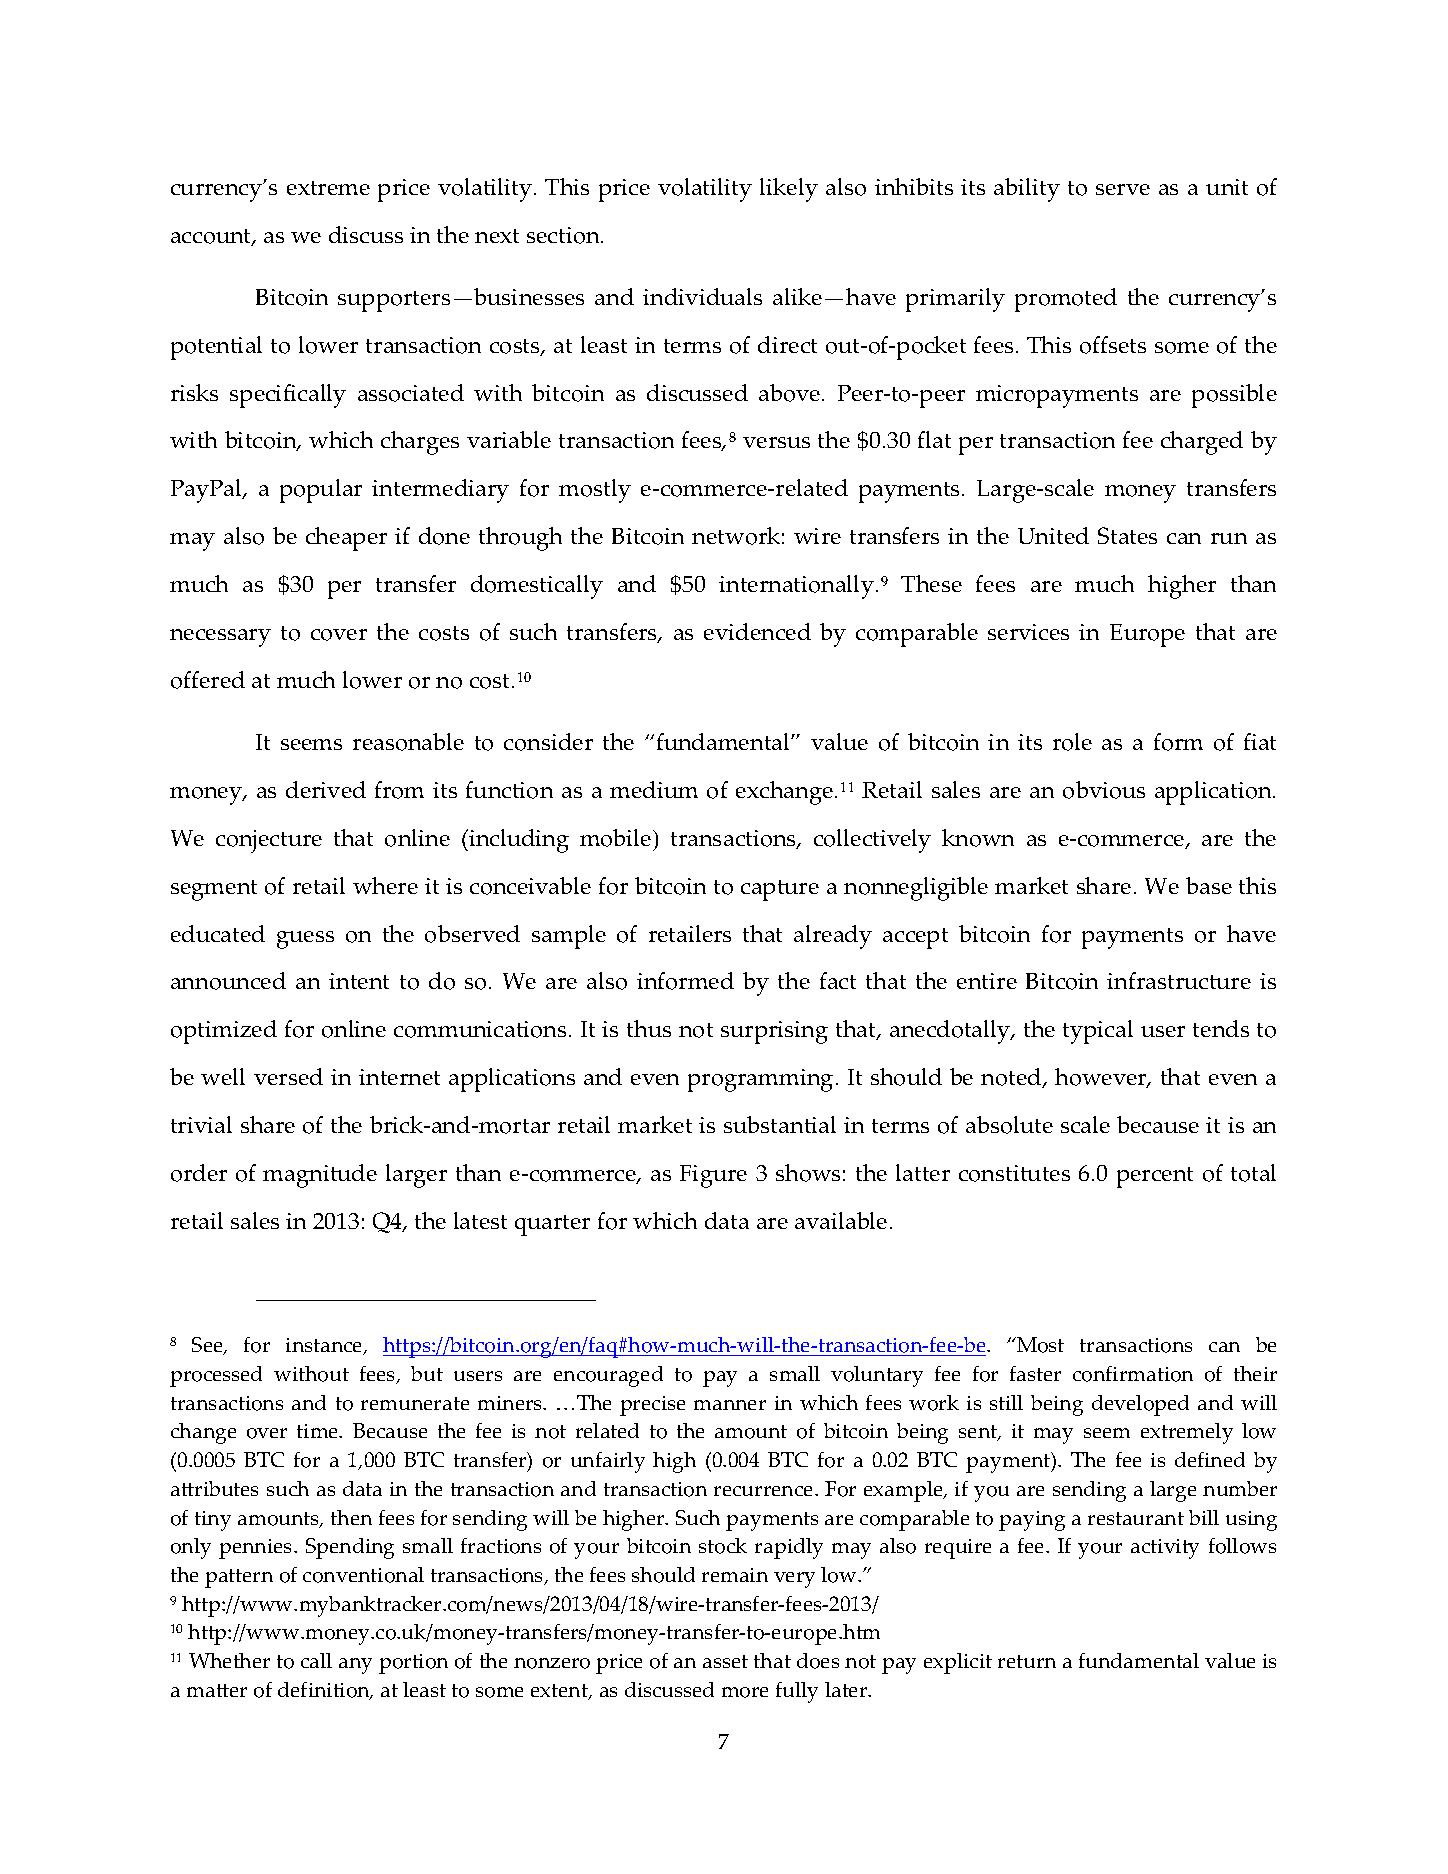 This screenshot has height=1874, width=1448. Describe the element at coordinates (305, 940) in the screenshot. I see `guess` at that location.
